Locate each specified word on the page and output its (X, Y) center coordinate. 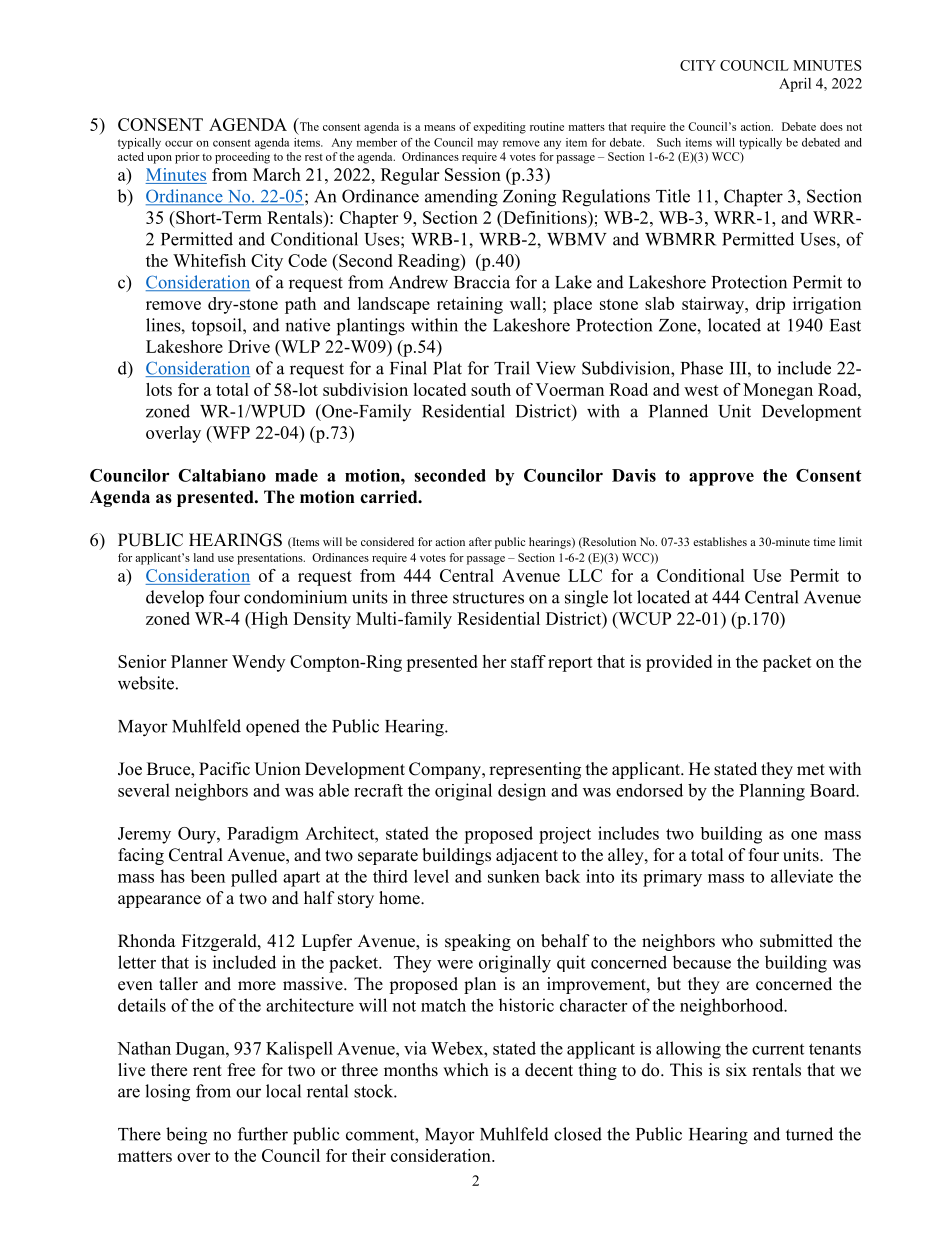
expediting (499, 128)
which (466, 1070)
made (296, 475)
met (811, 770)
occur (179, 143)
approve (721, 479)
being (186, 1136)
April (795, 85)
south (491, 389)
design (522, 792)
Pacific (224, 769)
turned (809, 1134)
